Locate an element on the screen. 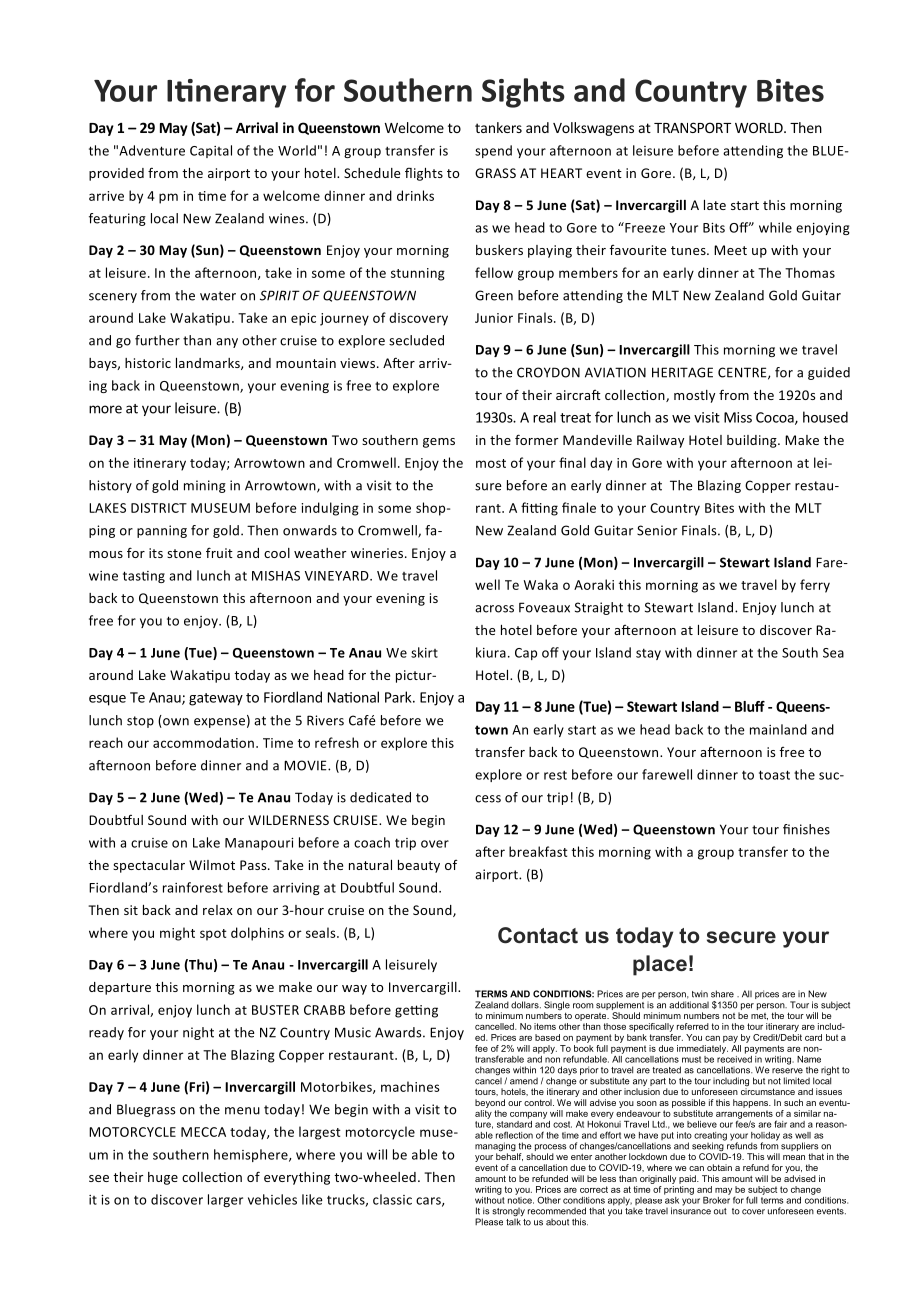  tankers is located at coordinates (498, 127).
